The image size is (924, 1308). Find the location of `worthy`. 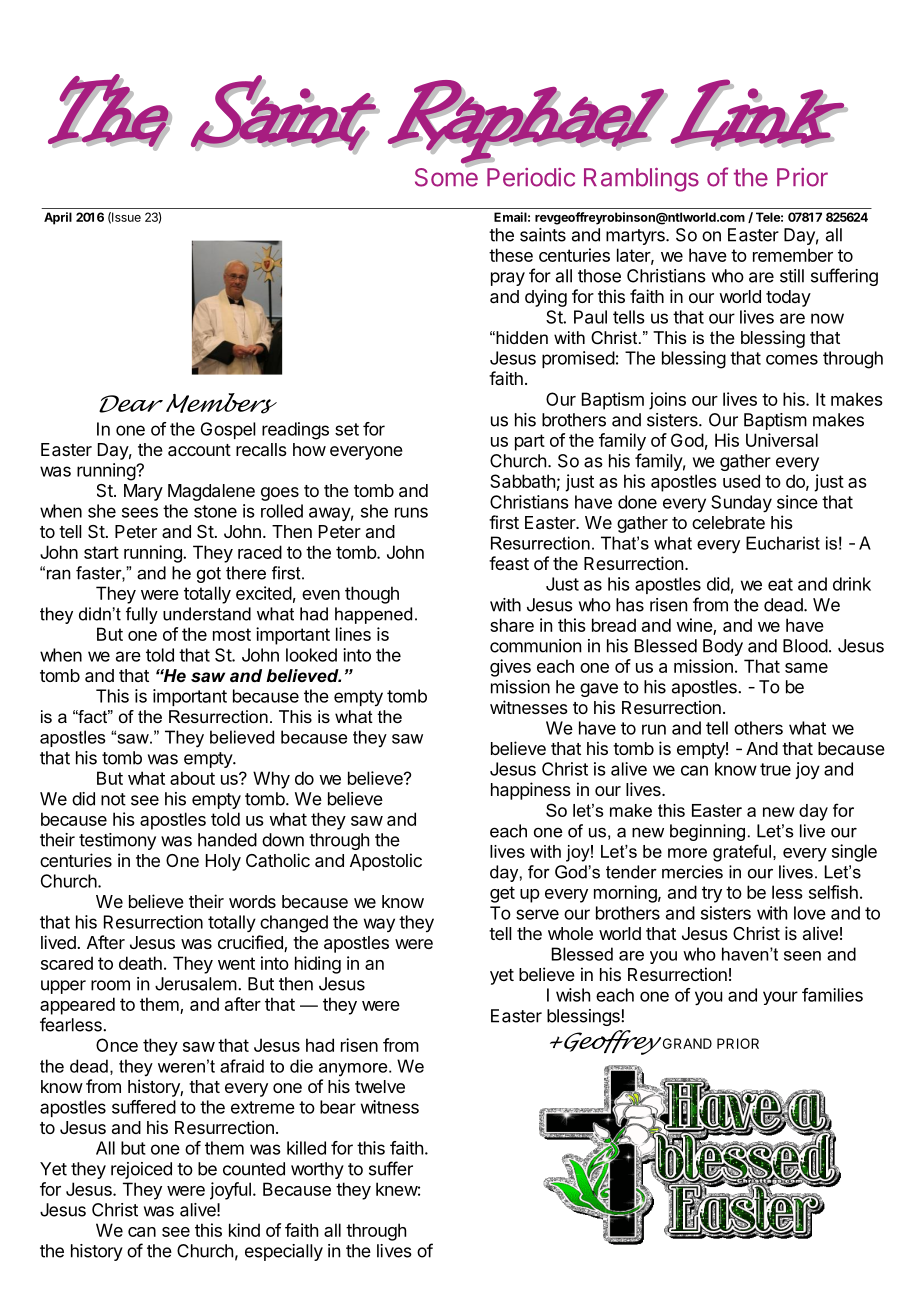

worthy is located at coordinates (317, 1170).
